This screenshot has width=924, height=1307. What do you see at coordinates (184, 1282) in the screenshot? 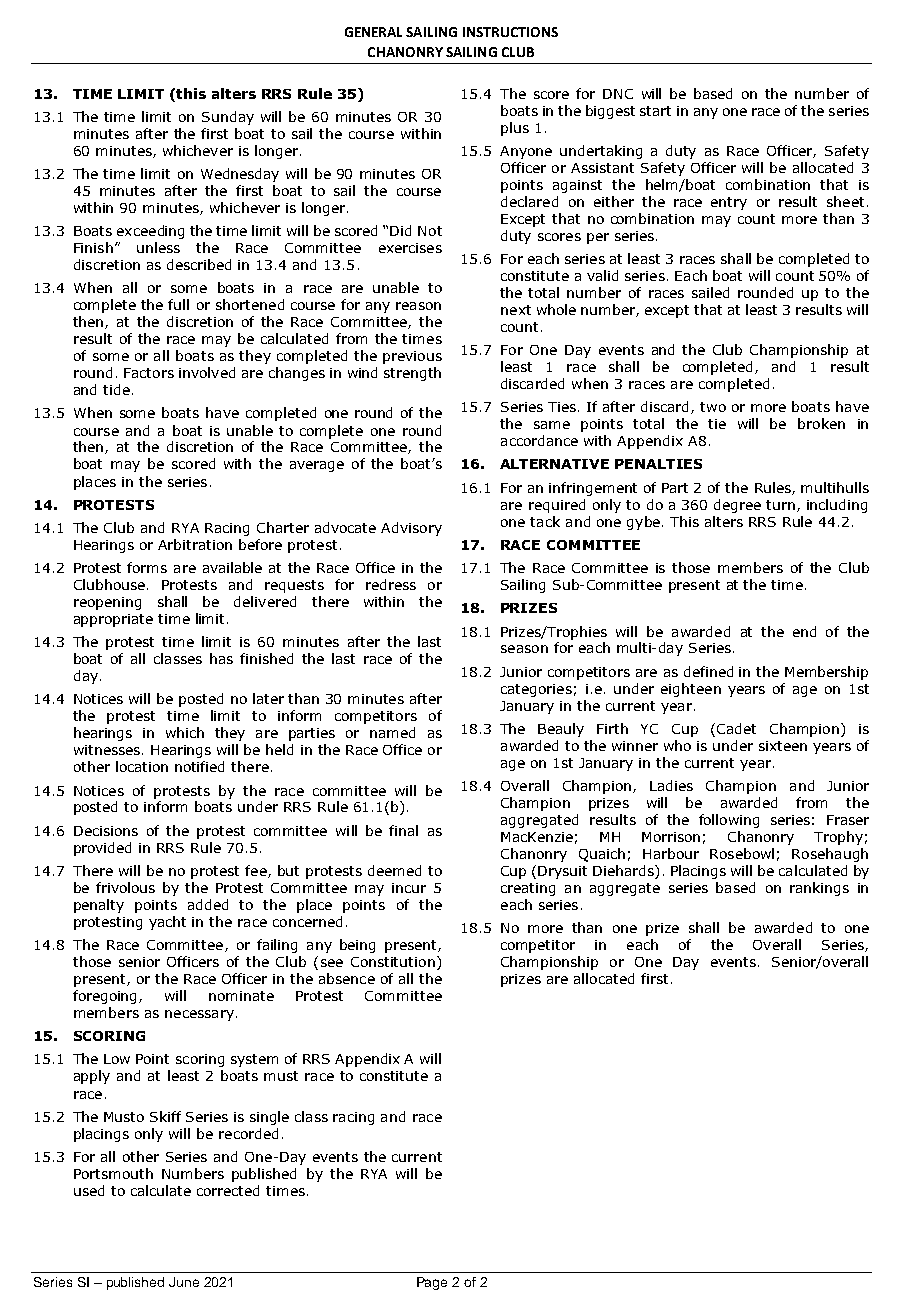
I see `June` at bounding box center [184, 1282].
